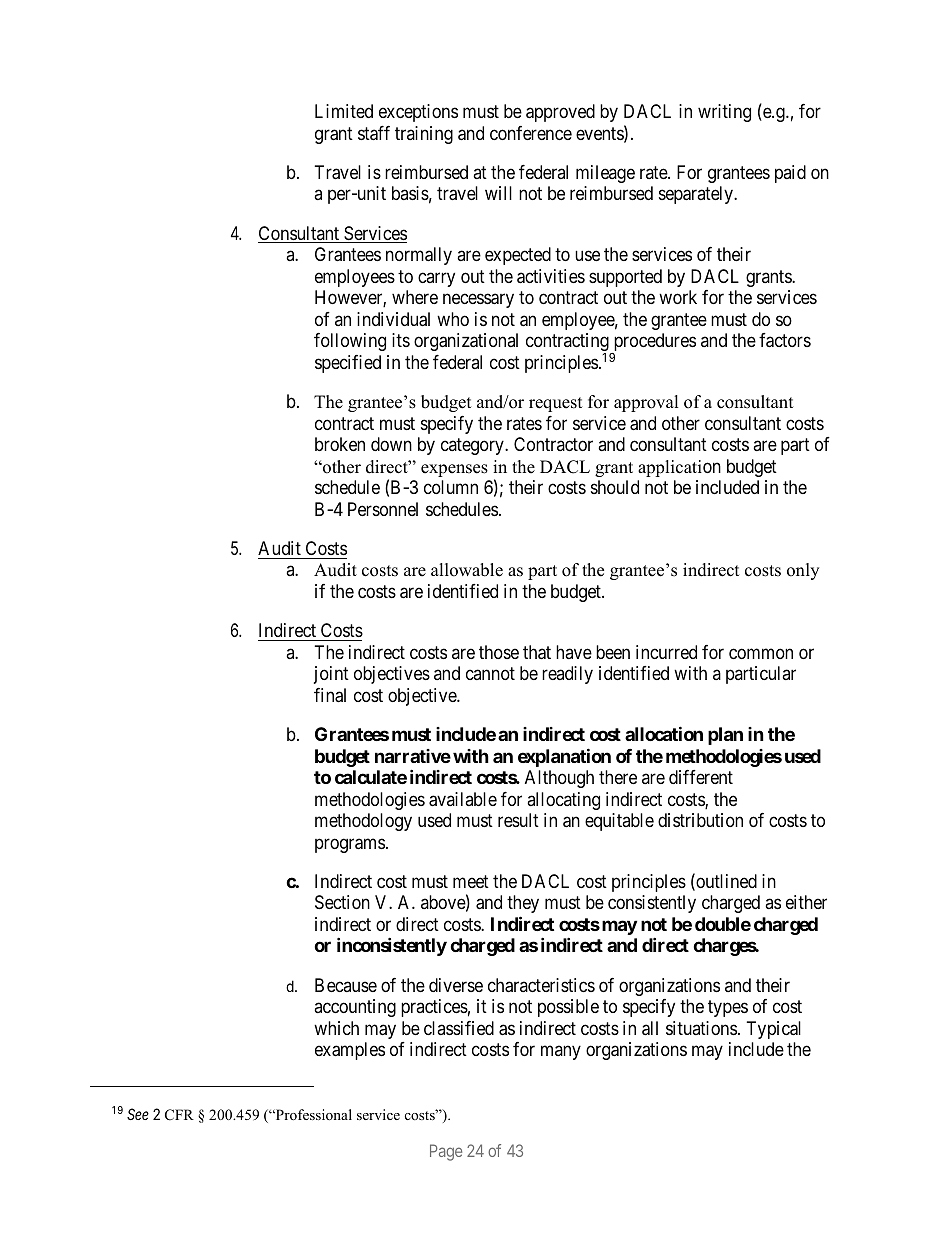  Describe the element at coordinates (724, 113) in the screenshot. I see `writing` at that location.
